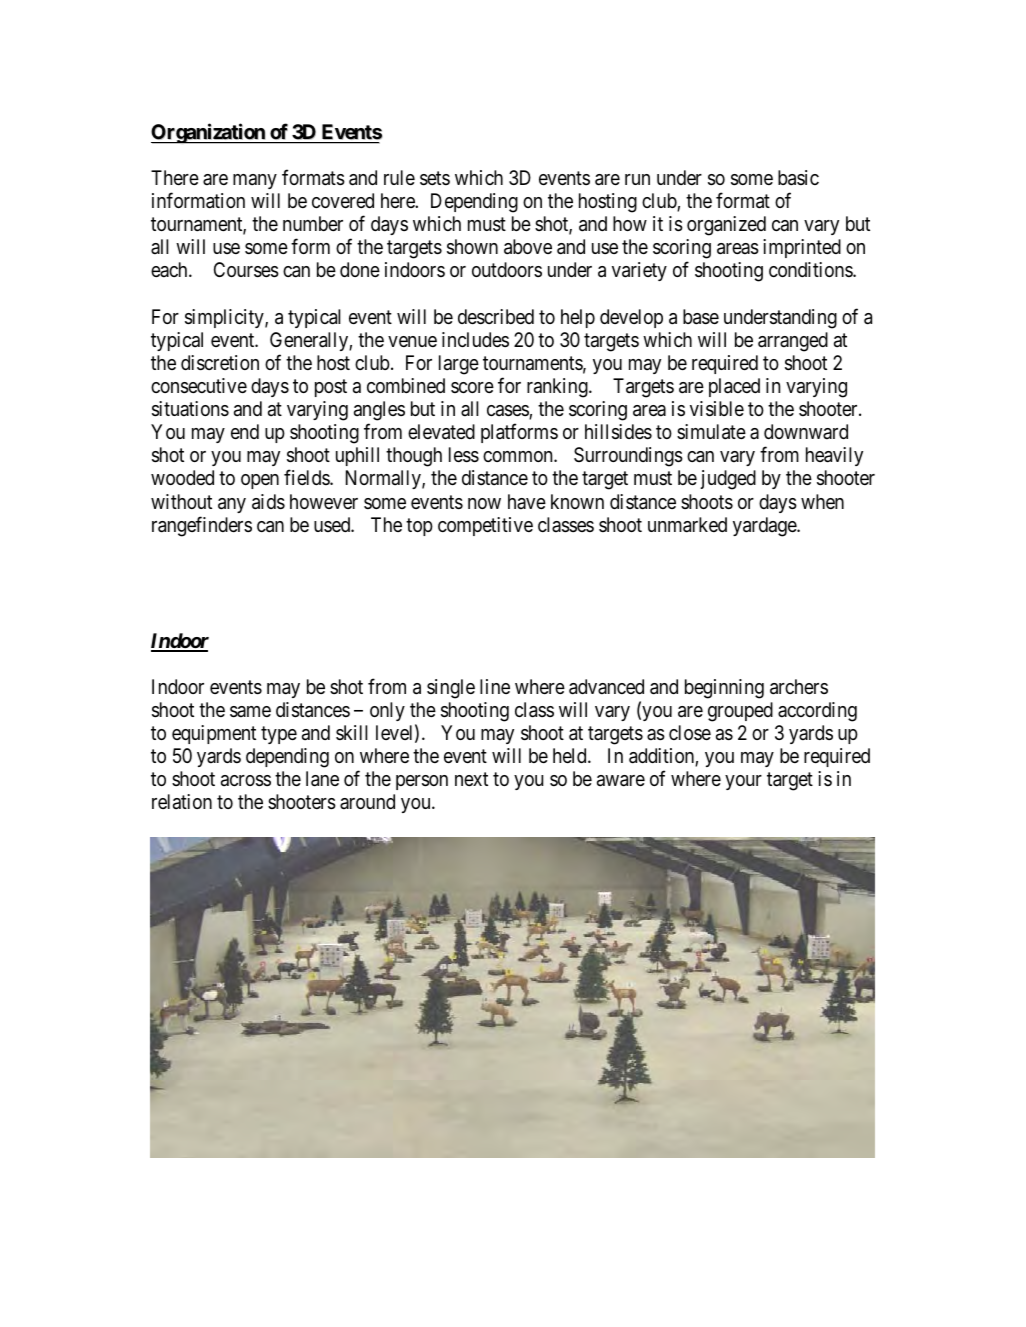 This screenshot has height=1327, width=1026. I want to click on across, so click(246, 781).
